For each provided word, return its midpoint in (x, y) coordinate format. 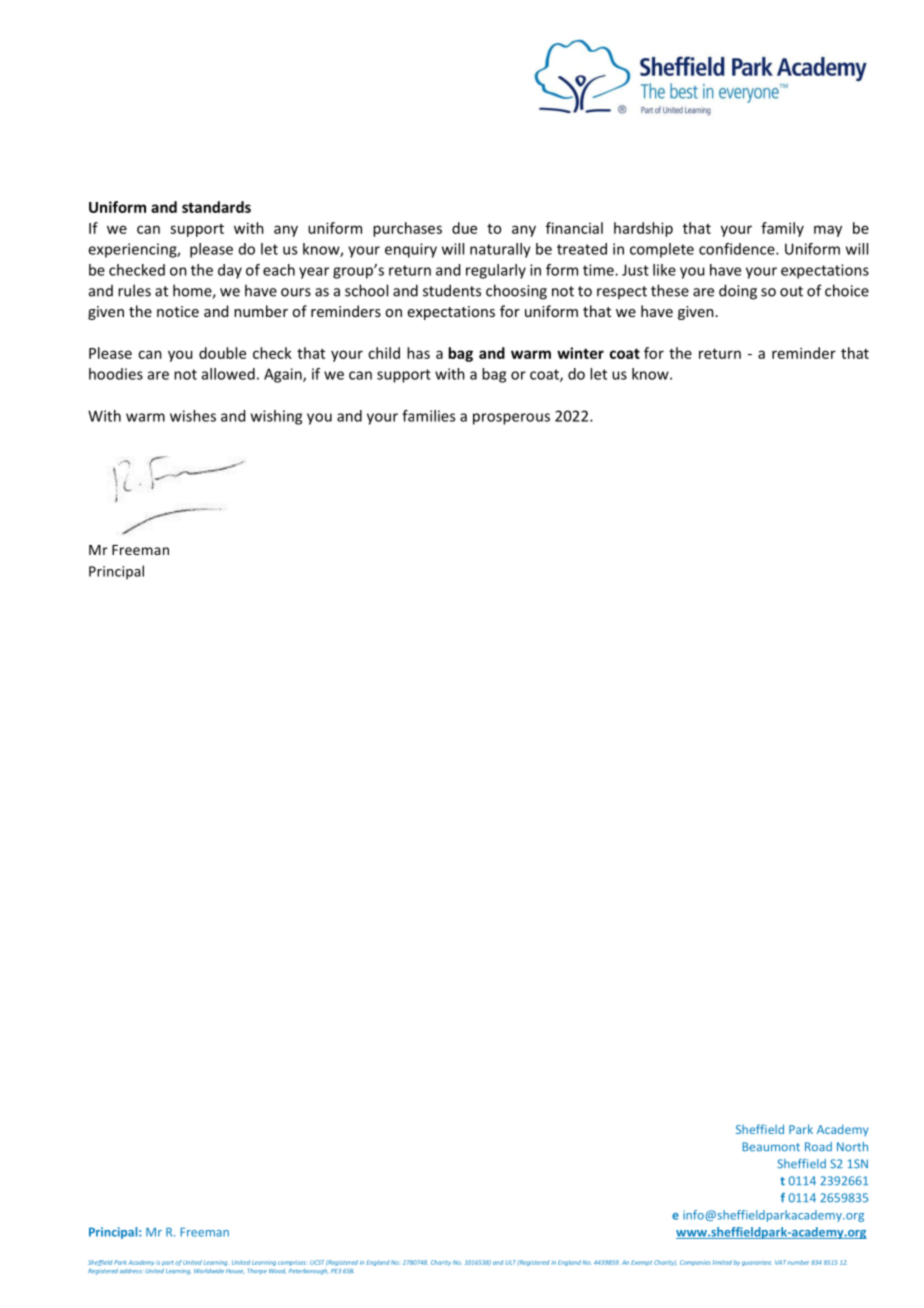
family (782, 229)
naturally (500, 250)
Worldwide (209, 1271)
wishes (193, 416)
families (428, 416)
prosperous (511, 419)
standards (216, 207)
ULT (510, 1262)
